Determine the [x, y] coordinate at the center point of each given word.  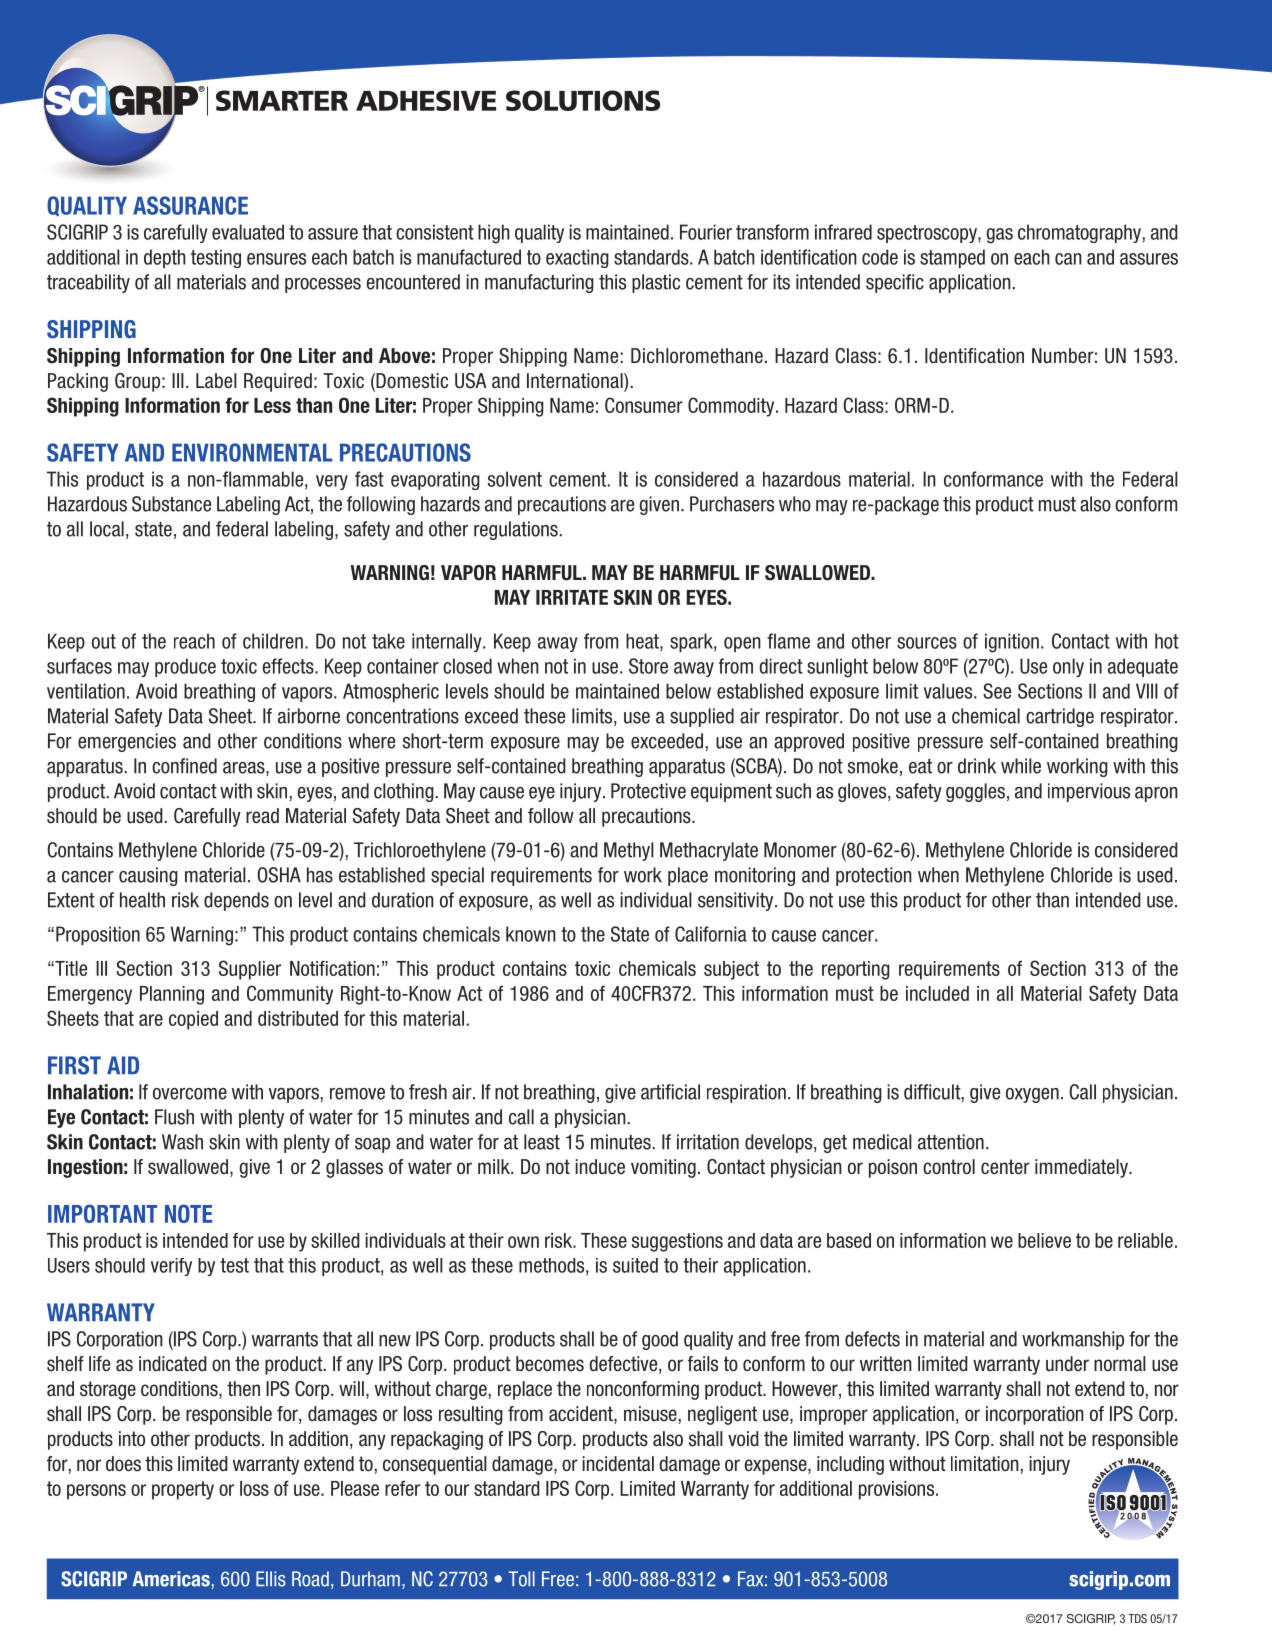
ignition [1012, 643]
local [107, 529]
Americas [171, 1579]
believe [1044, 1240]
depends [236, 901]
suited [635, 1265]
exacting [577, 258]
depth [165, 258]
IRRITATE [572, 597]
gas [999, 236]
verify [171, 1267]
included [937, 993]
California [711, 934]
